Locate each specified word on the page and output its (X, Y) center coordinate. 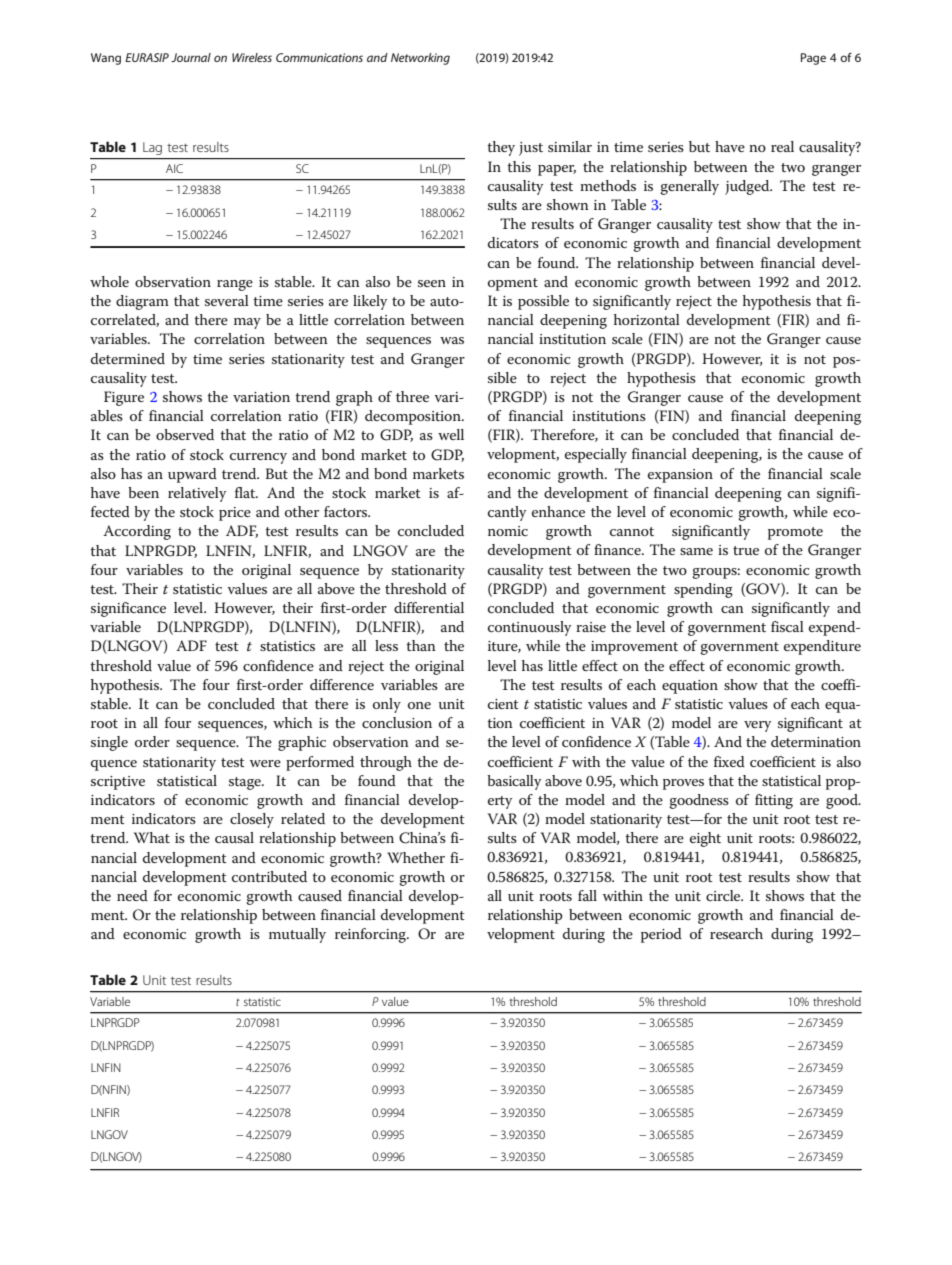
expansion (680, 476)
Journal (191, 57)
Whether (416, 857)
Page (813, 59)
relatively (197, 494)
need (132, 895)
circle (724, 895)
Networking (420, 59)
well (451, 434)
